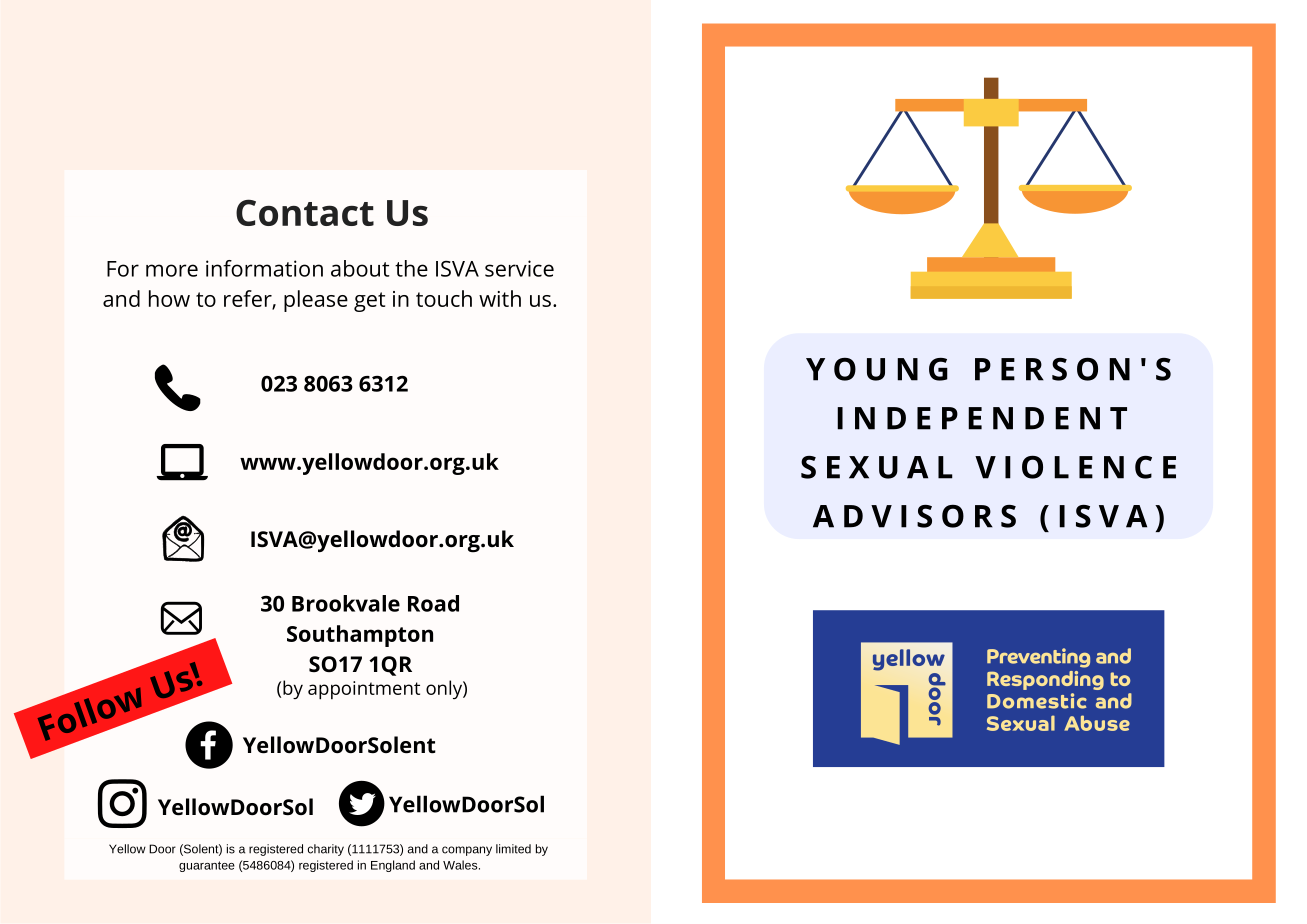 The width and height of the screenshot is (1307, 924). What do you see at coordinates (326, 850) in the screenshot?
I see `charity` at bounding box center [326, 850].
